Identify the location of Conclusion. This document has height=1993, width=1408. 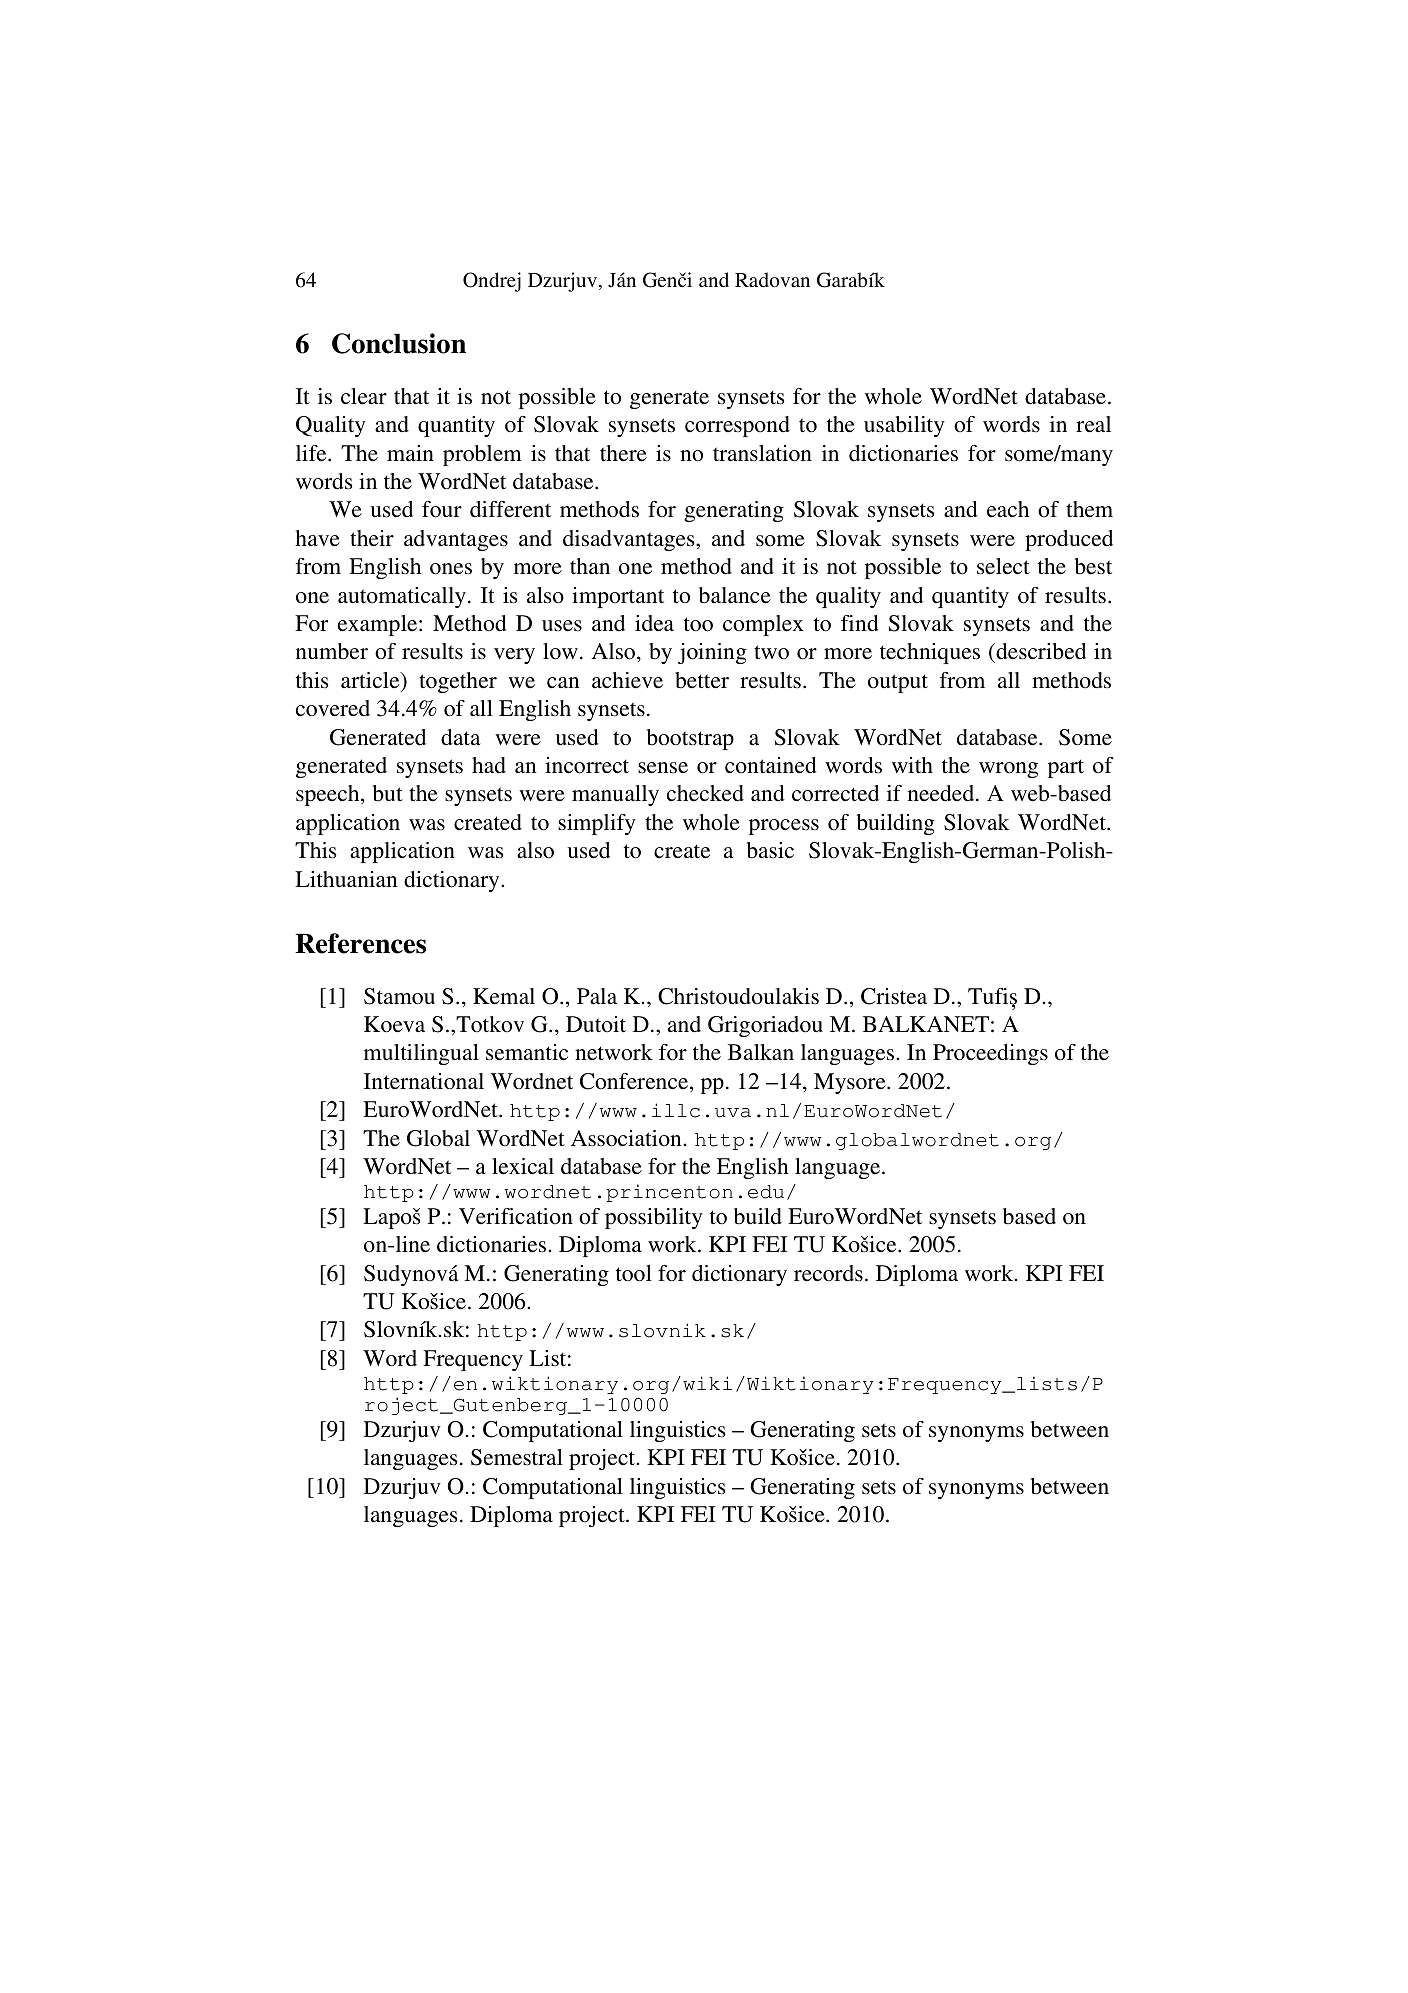
(399, 343).
